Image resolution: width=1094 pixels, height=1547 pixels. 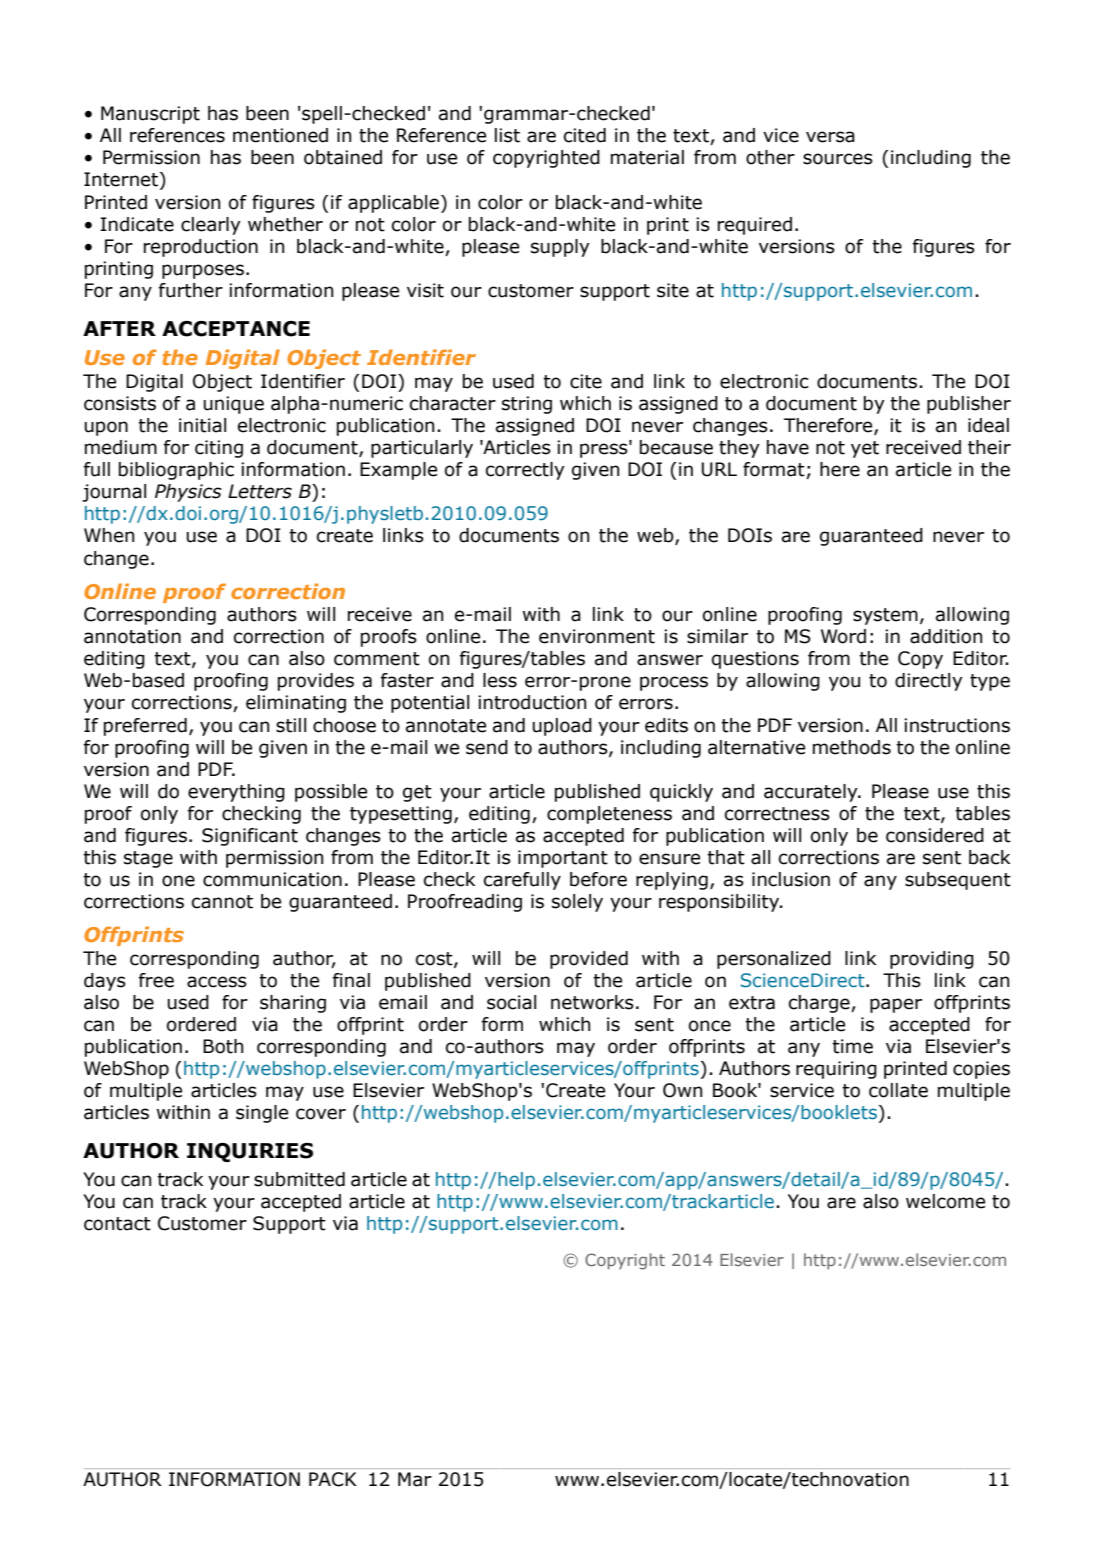 What do you see at coordinates (280, 135) in the screenshot?
I see `mentioned` at bounding box center [280, 135].
